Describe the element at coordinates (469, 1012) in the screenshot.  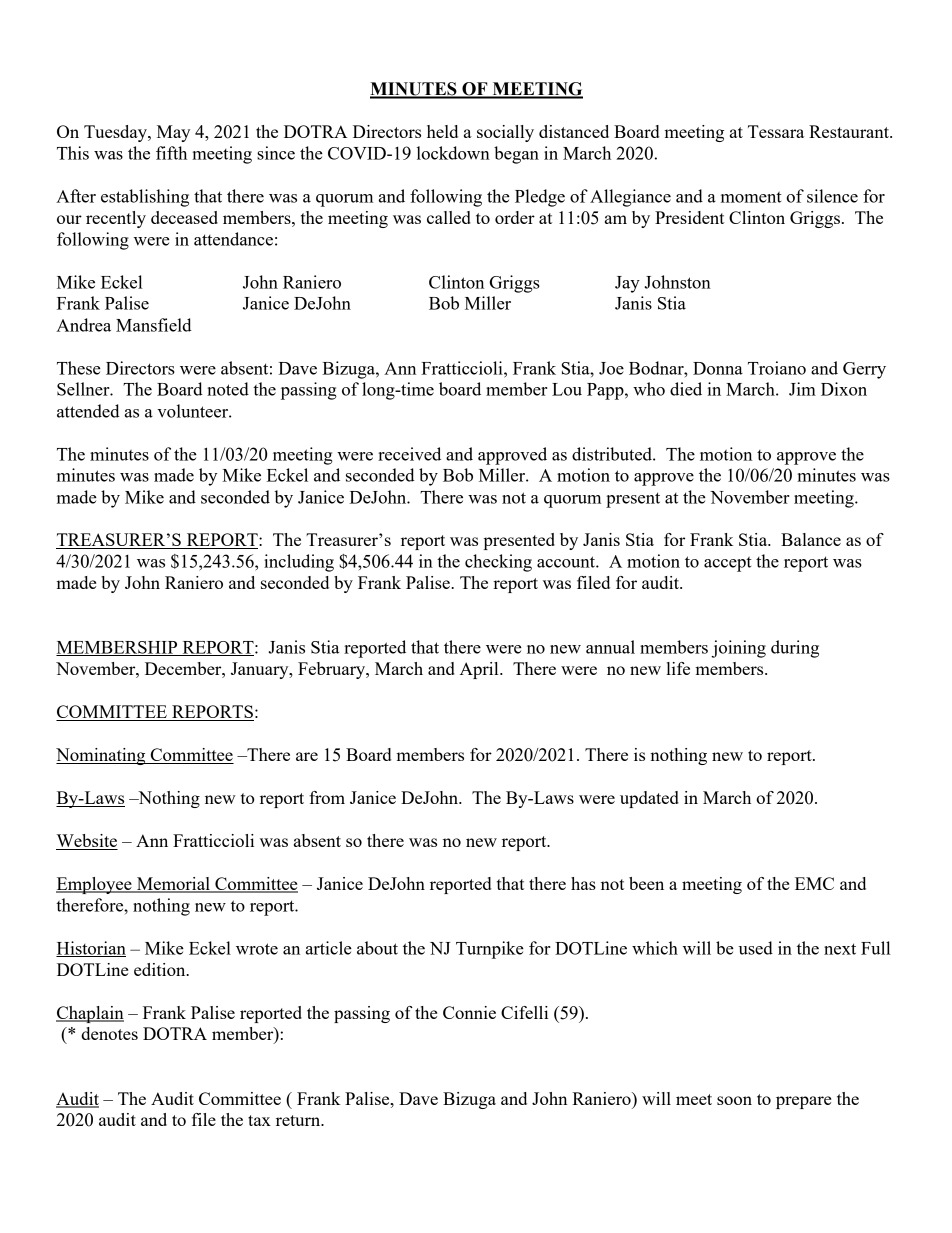
I see `Connie` at that location.
